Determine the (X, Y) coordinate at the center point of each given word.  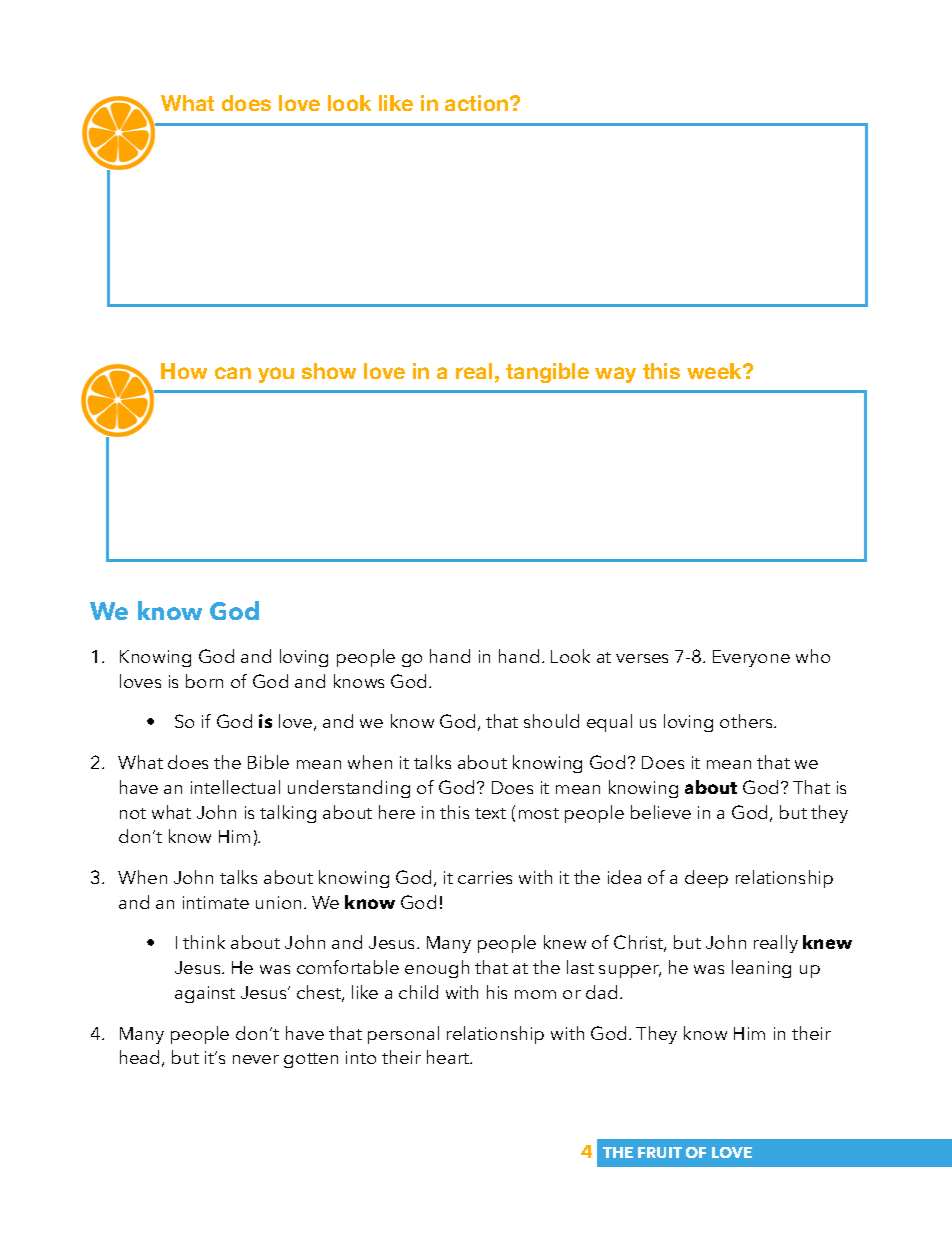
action (478, 103)
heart (449, 1057)
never (256, 1059)
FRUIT (660, 1152)
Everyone (751, 658)
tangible (547, 373)
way (615, 375)
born (204, 681)
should (551, 721)
